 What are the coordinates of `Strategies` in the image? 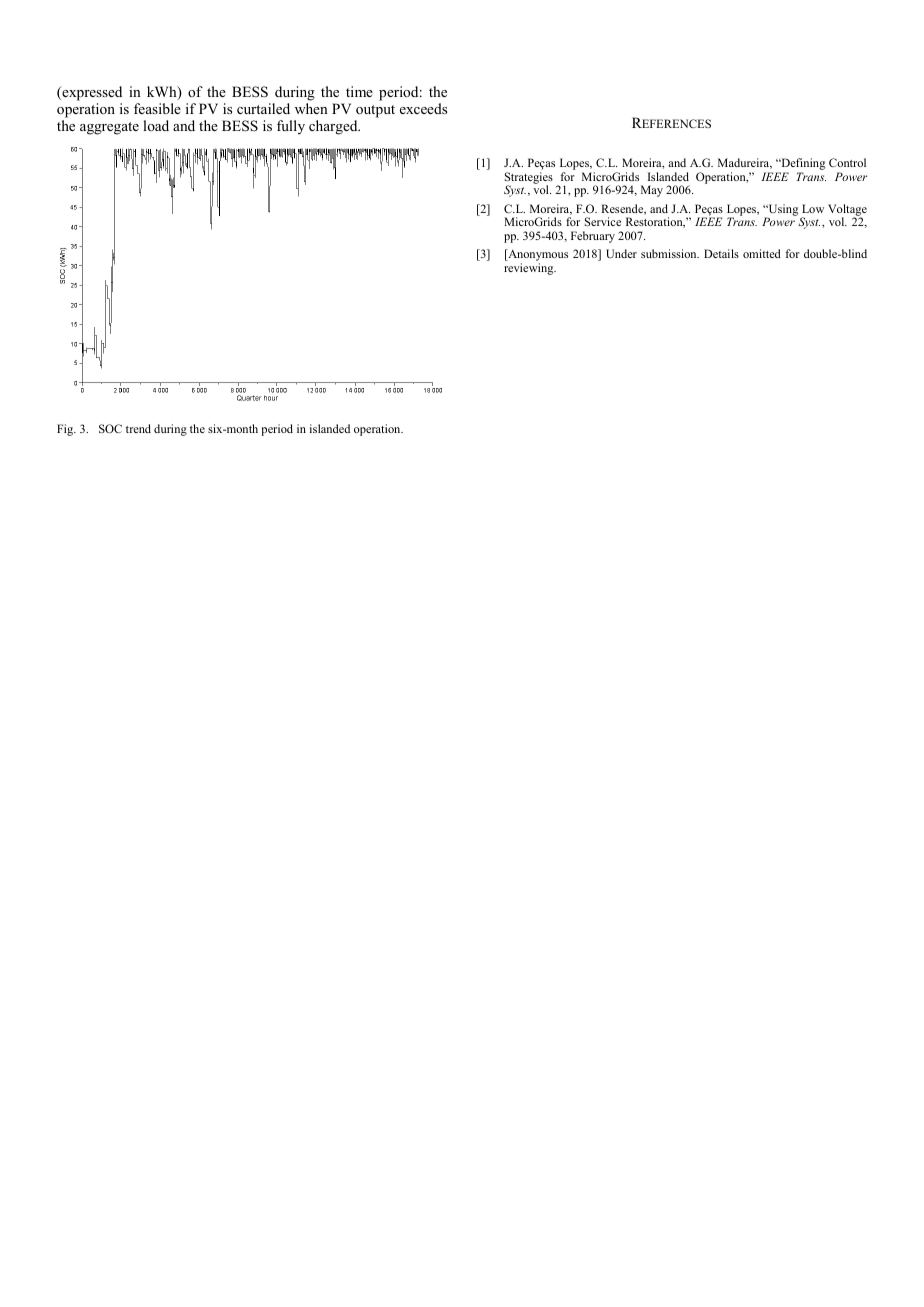 It's located at (529, 179).
